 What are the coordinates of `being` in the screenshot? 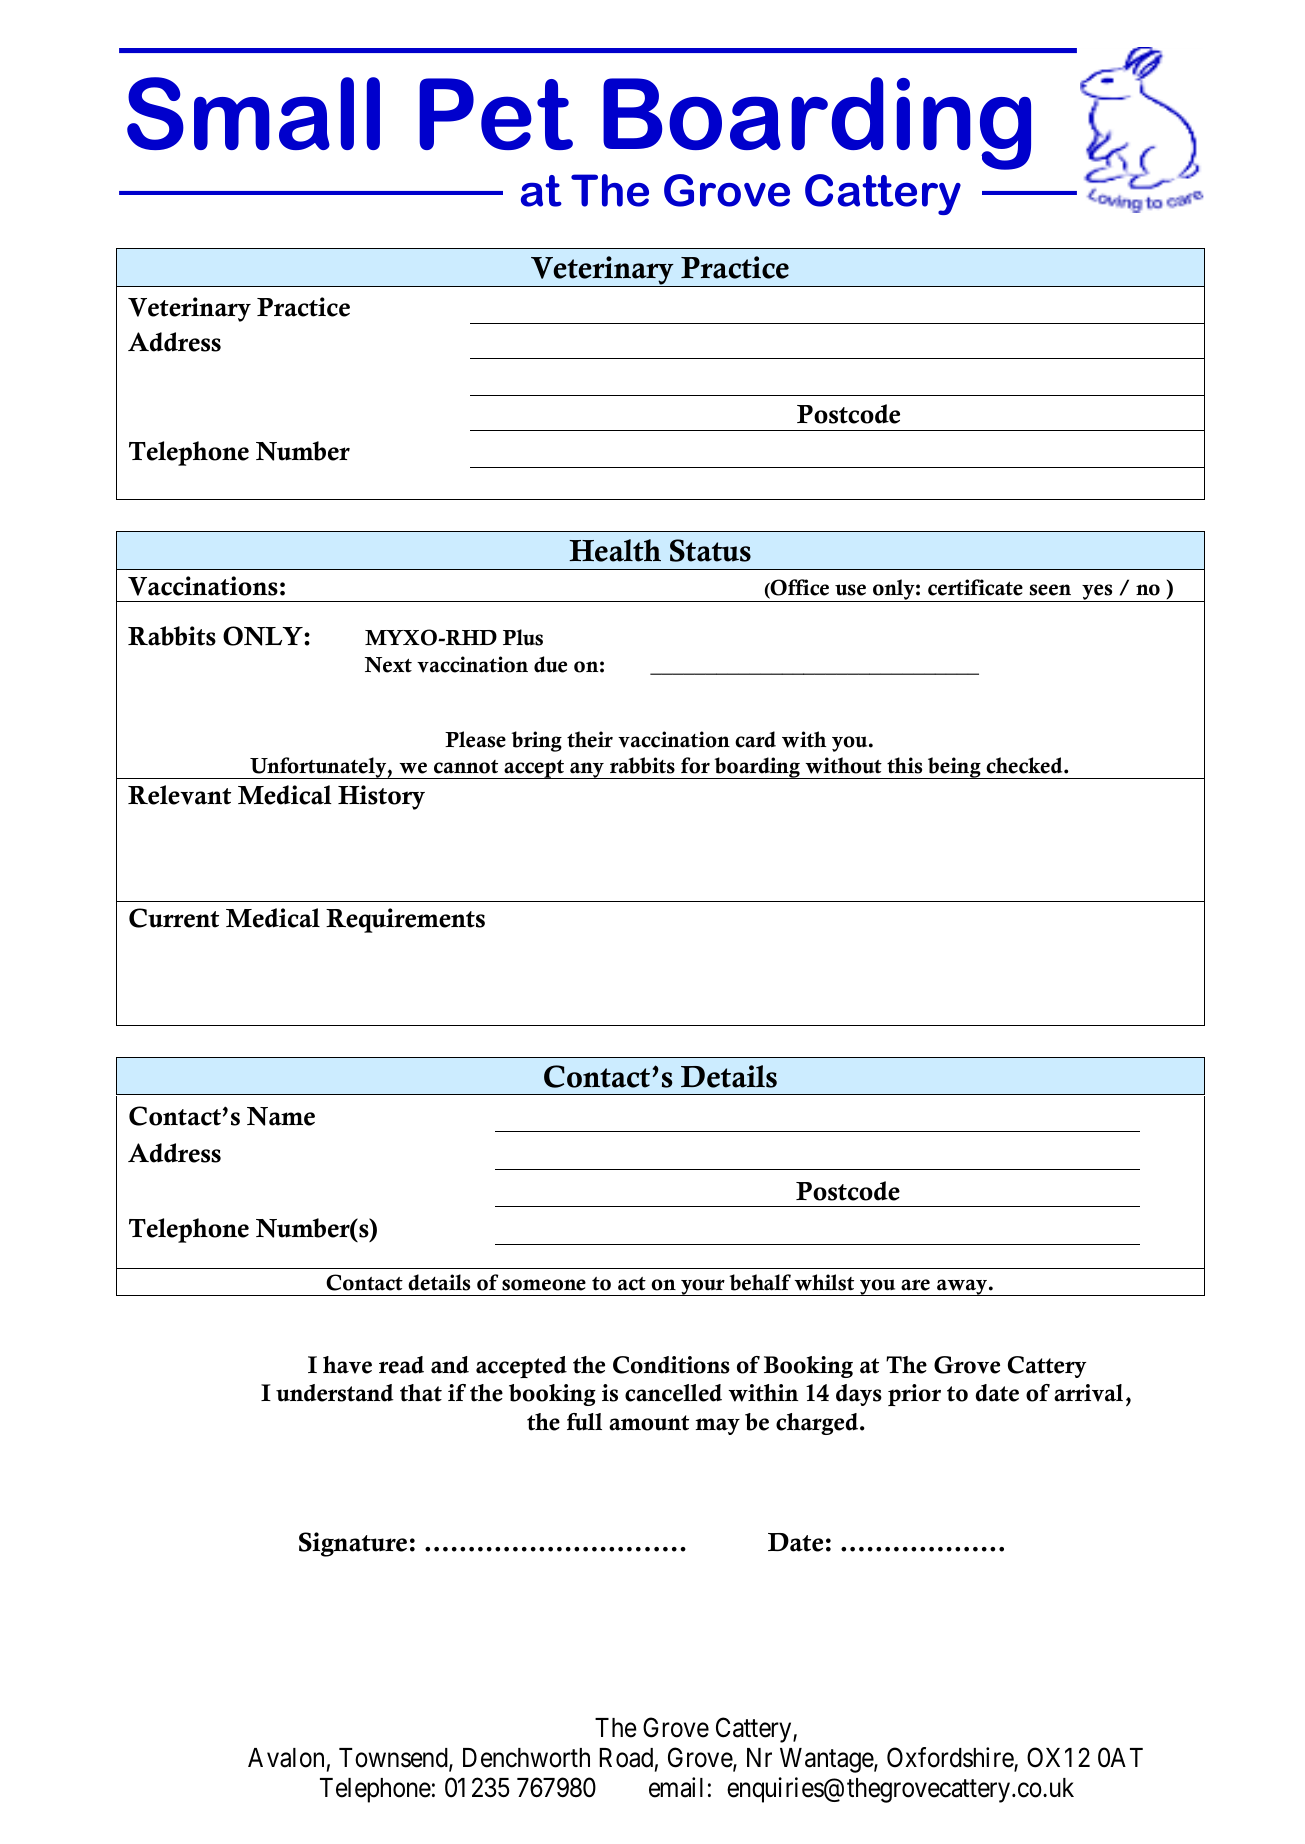 It's located at (954, 768).
